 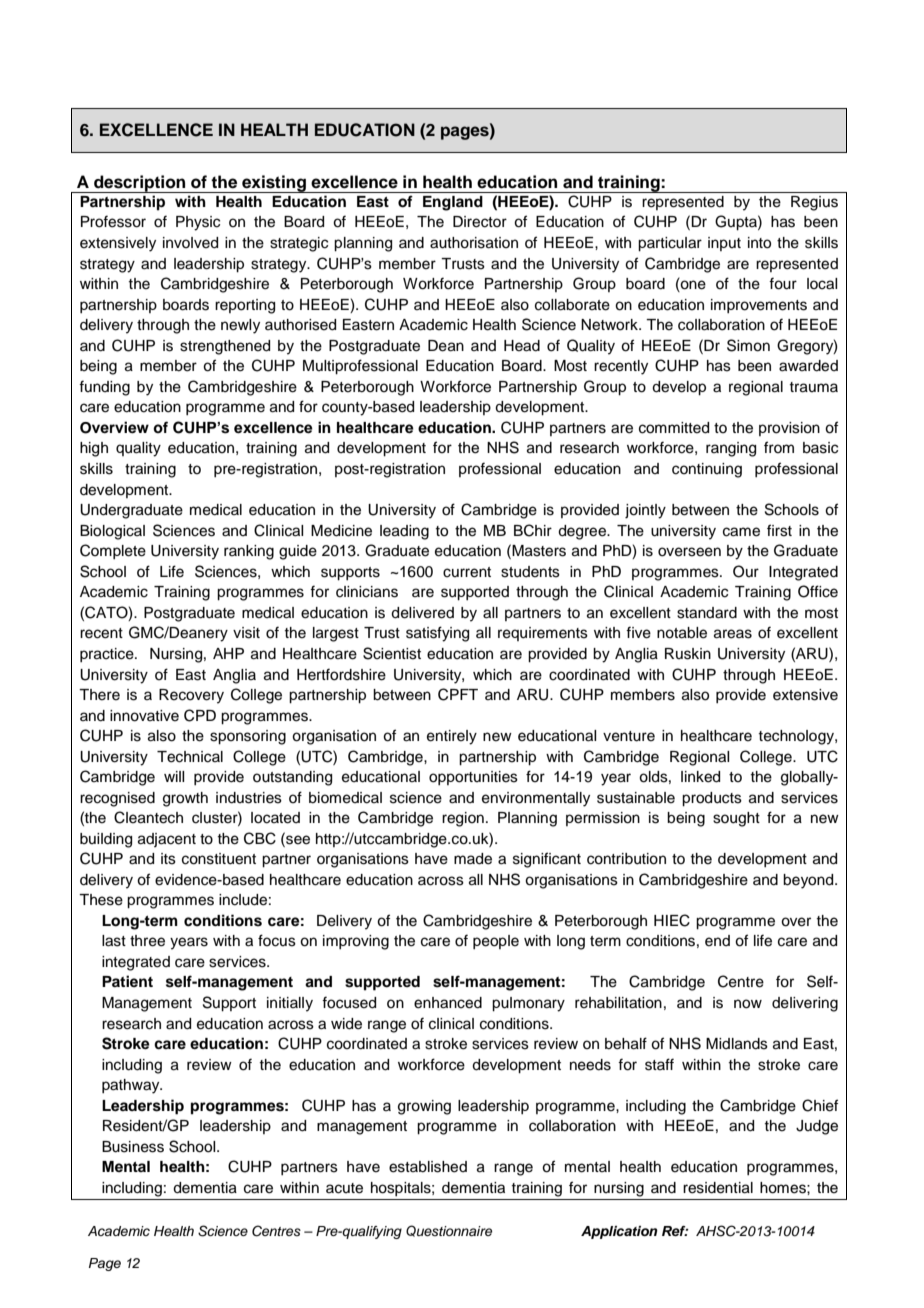 What do you see at coordinates (675, 1231) in the screenshot?
I see `Ref` at bounding box center [675, 1231].
